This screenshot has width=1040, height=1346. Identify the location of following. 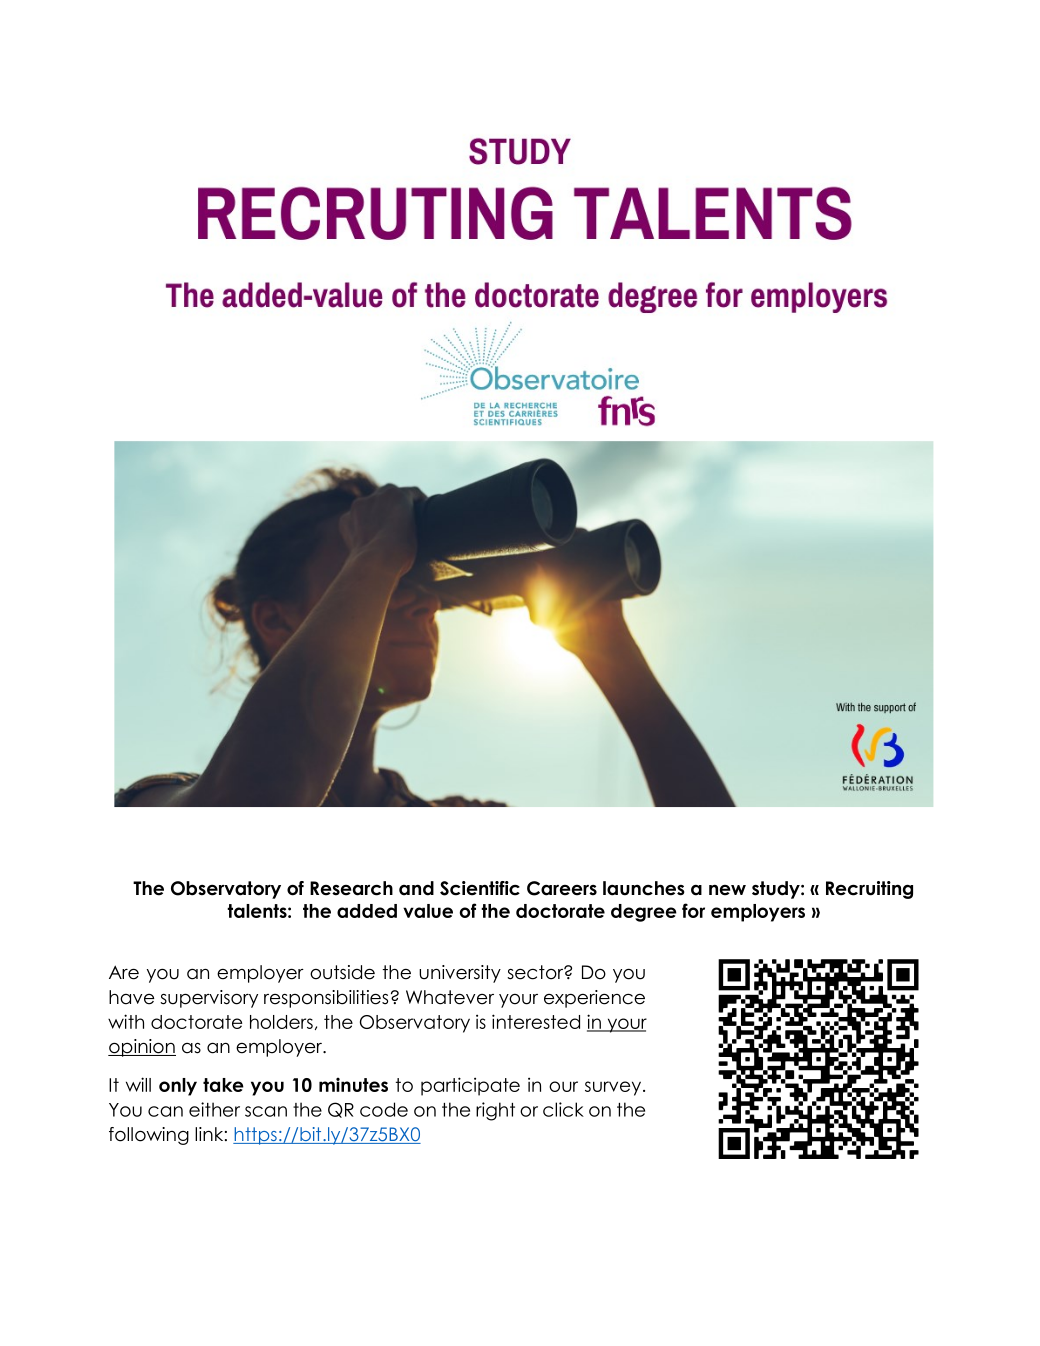
(149, 1136).
